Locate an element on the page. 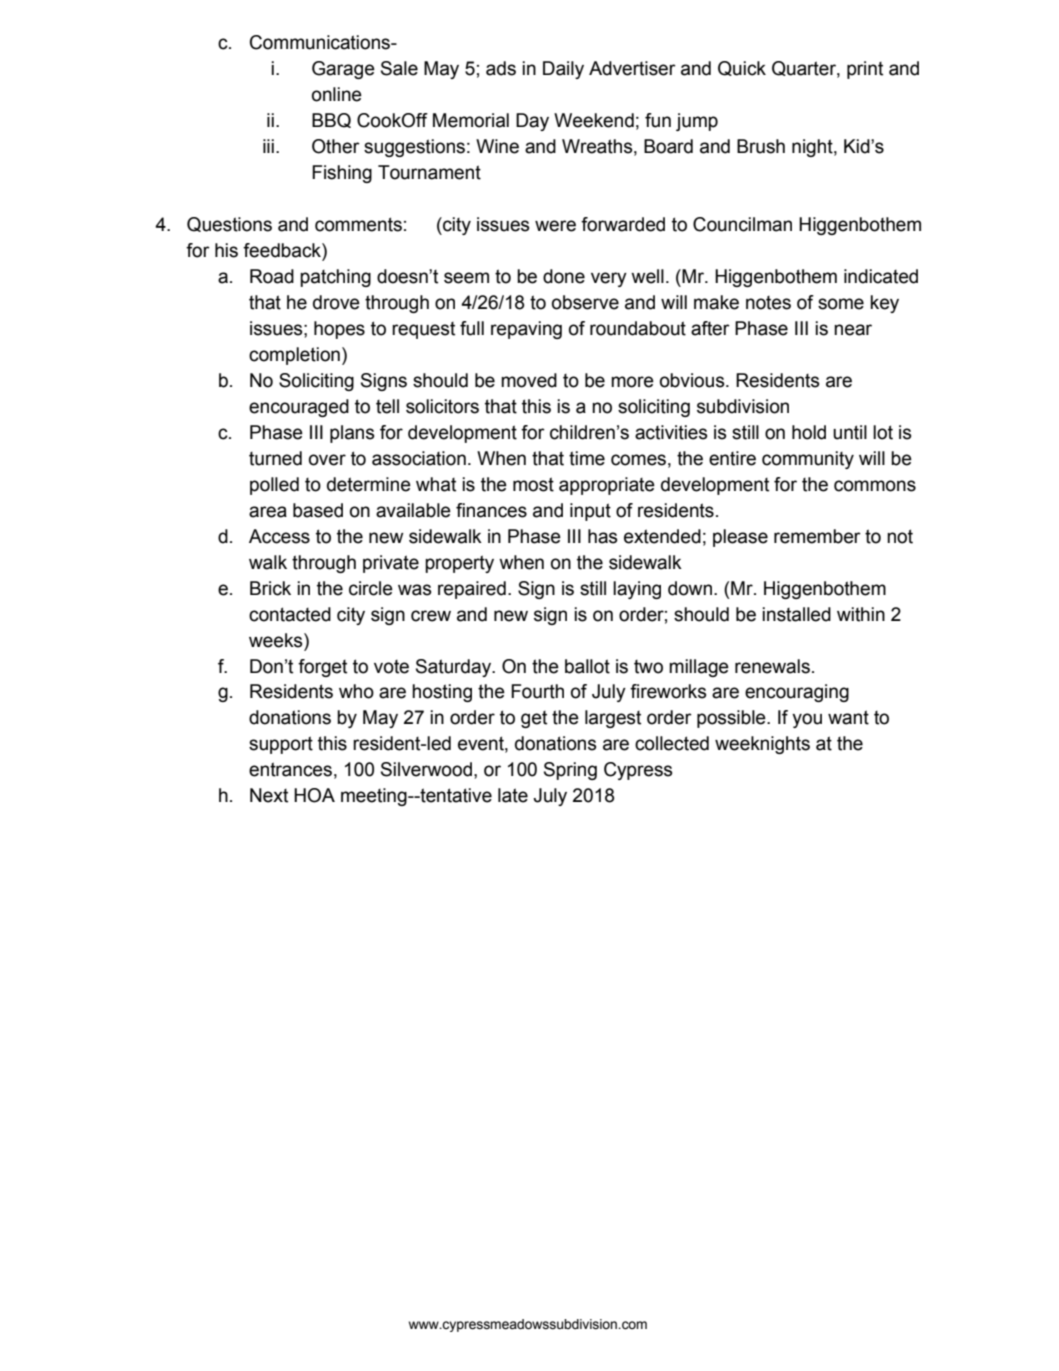  ballot is located at coordinates (587, 666).
